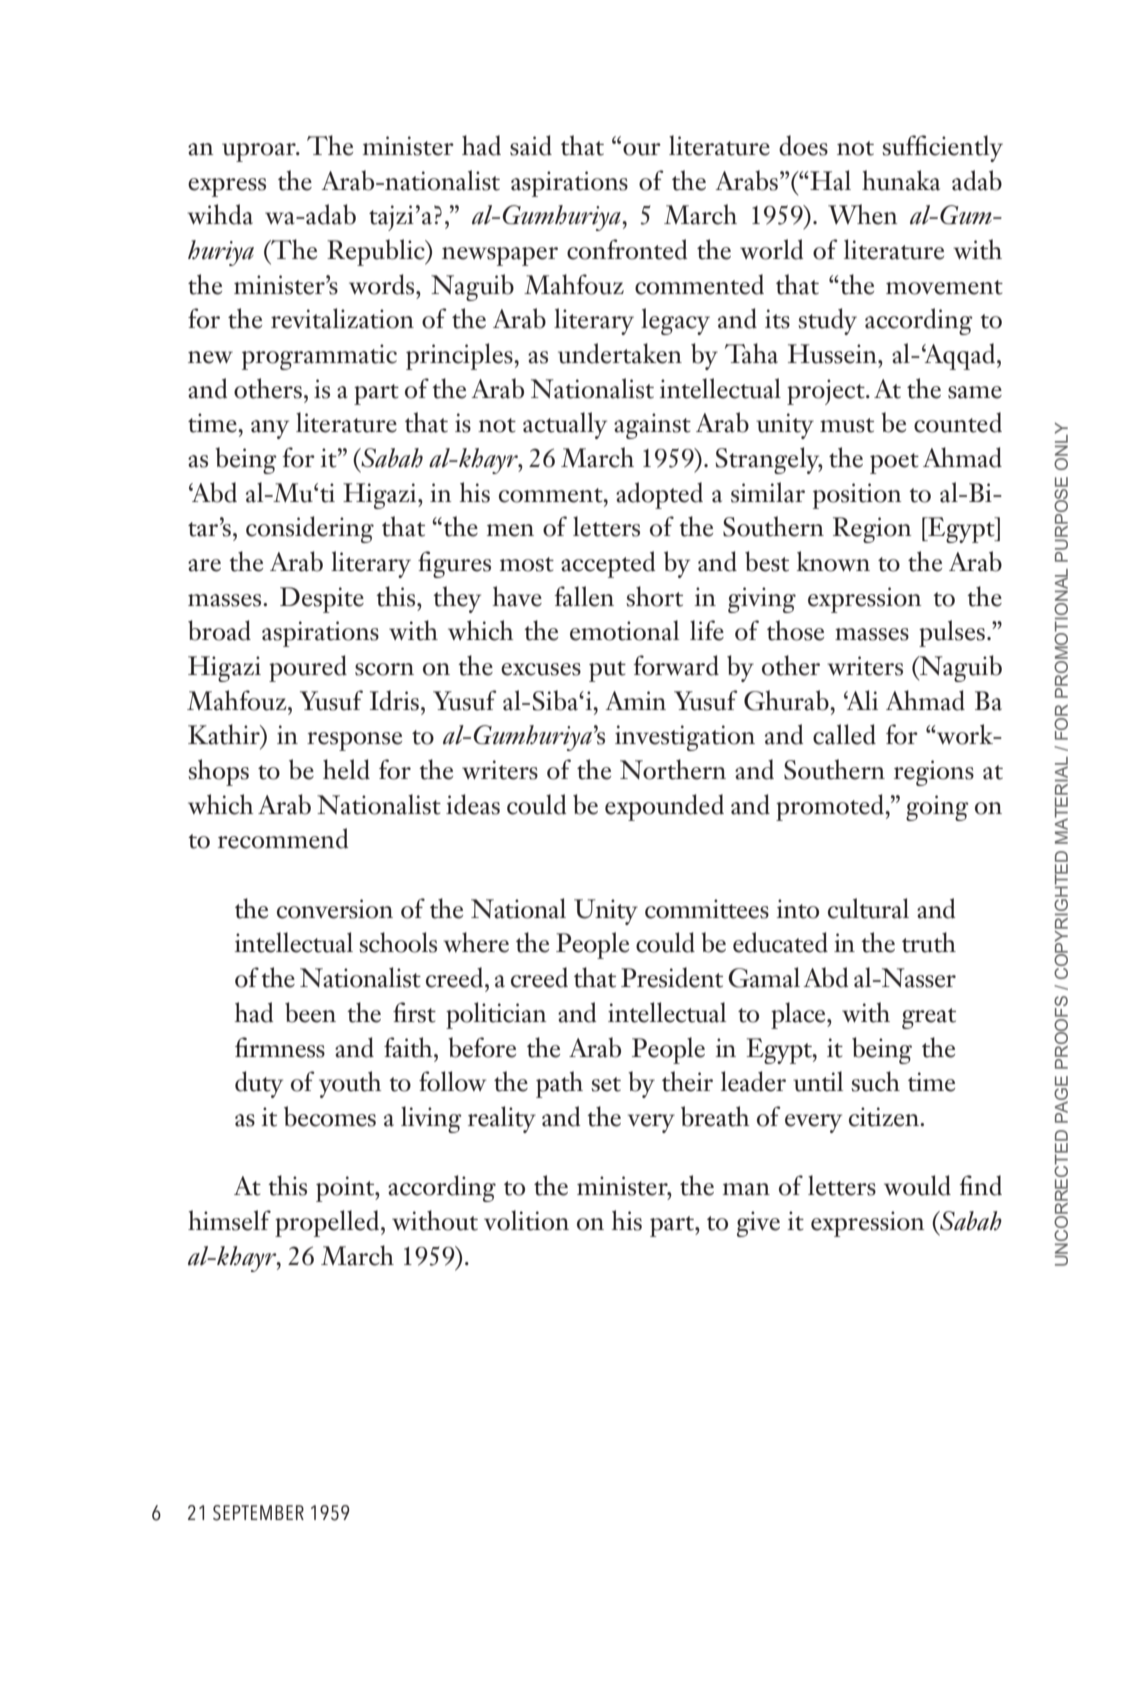  Describe the element at coordinates (565, 425) in the image. I see `actually` at that location.
